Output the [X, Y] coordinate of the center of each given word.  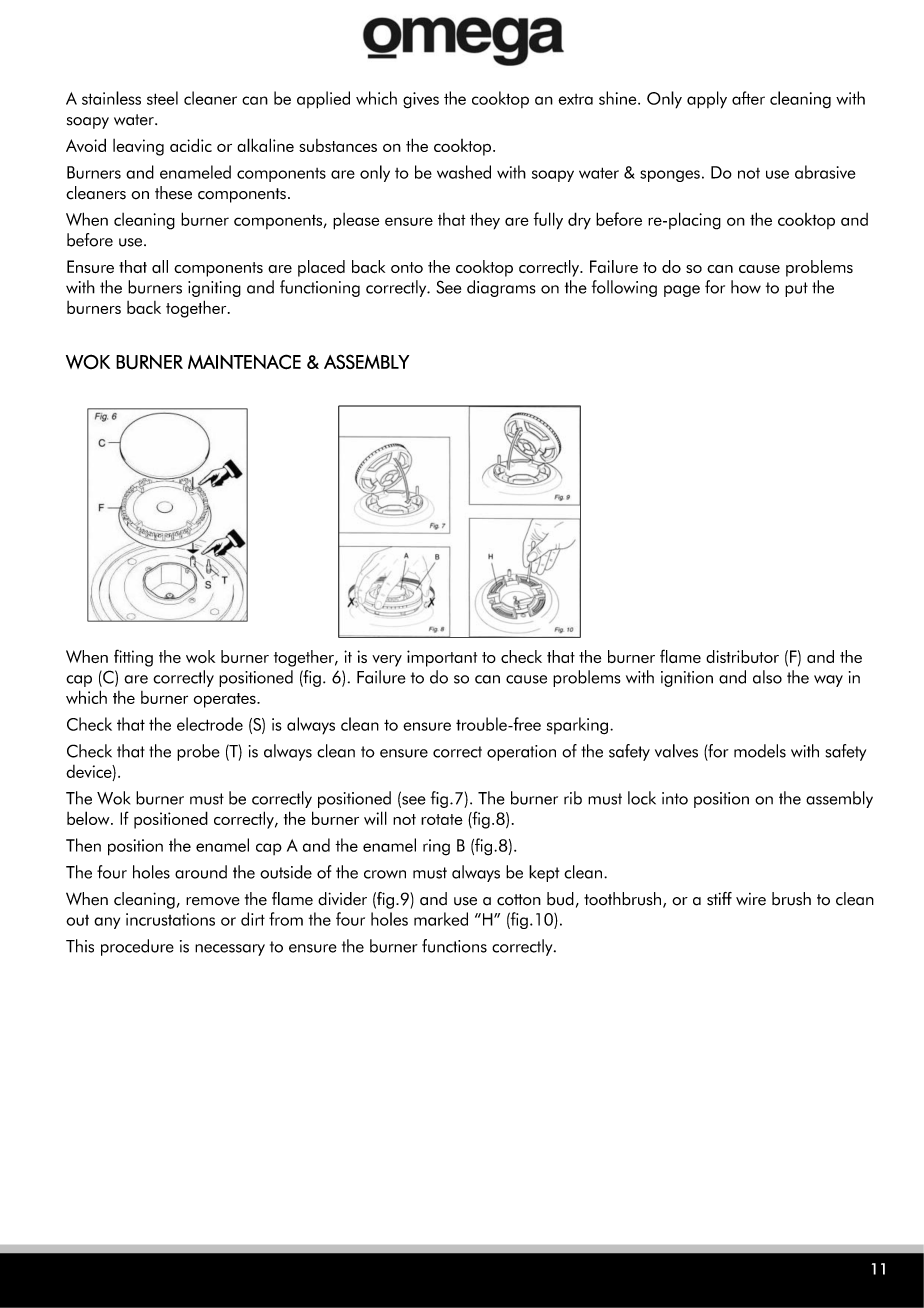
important [442, 658]
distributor [742, 656]
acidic [191, 145]
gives [421, 100]
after [748, 98]
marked [441, 919]
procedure [137, 947]
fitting [133, 658]
